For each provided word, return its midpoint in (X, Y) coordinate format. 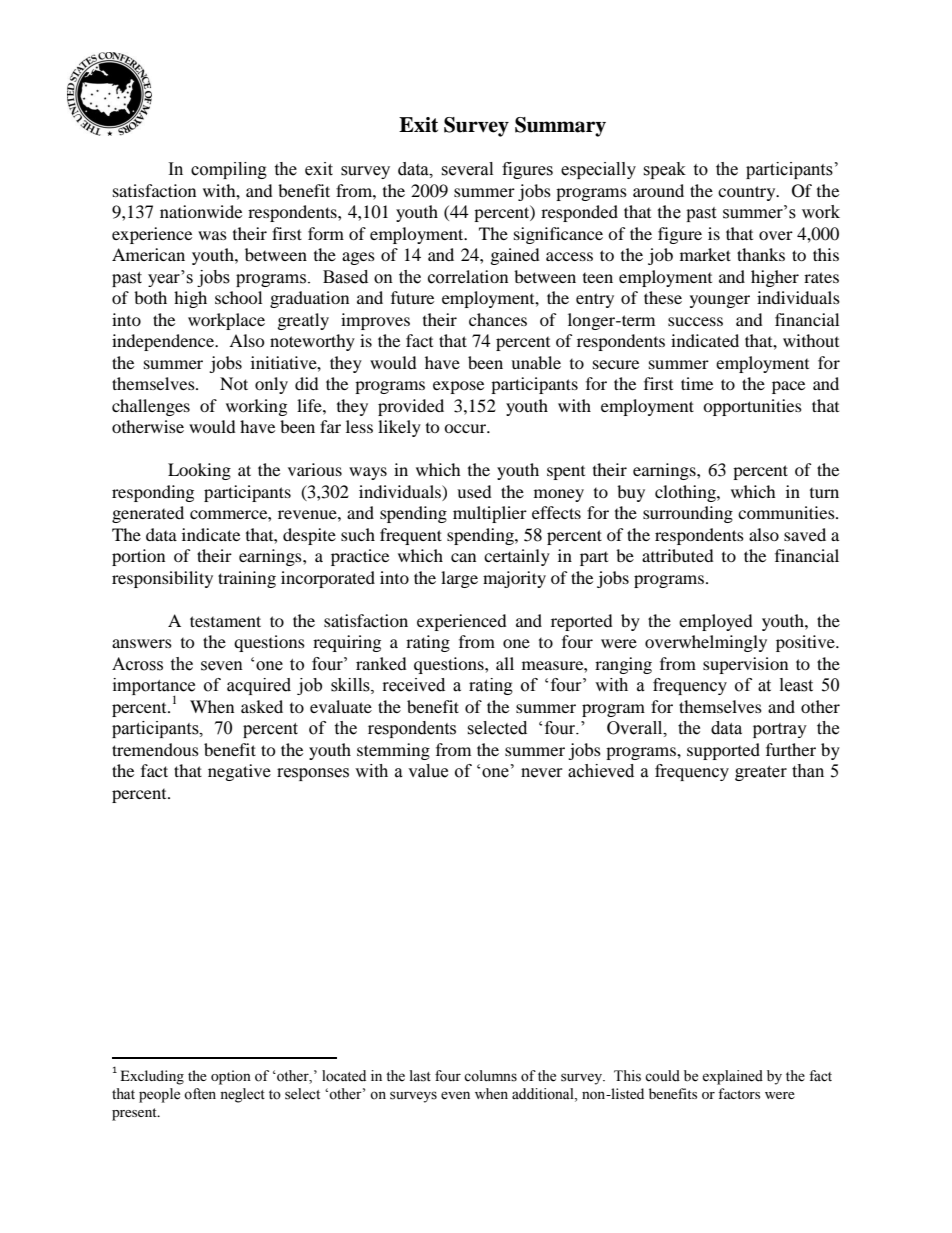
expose (458, 387)
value (428, 771)
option (231, 1077)
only (271, 385)
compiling (229, 170)
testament (225, 621)
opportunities (752, 407)
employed (716, 622)
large (459, 579)
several (467, 169)
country (748, 193)
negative (239, 772)
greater (761, 773)
